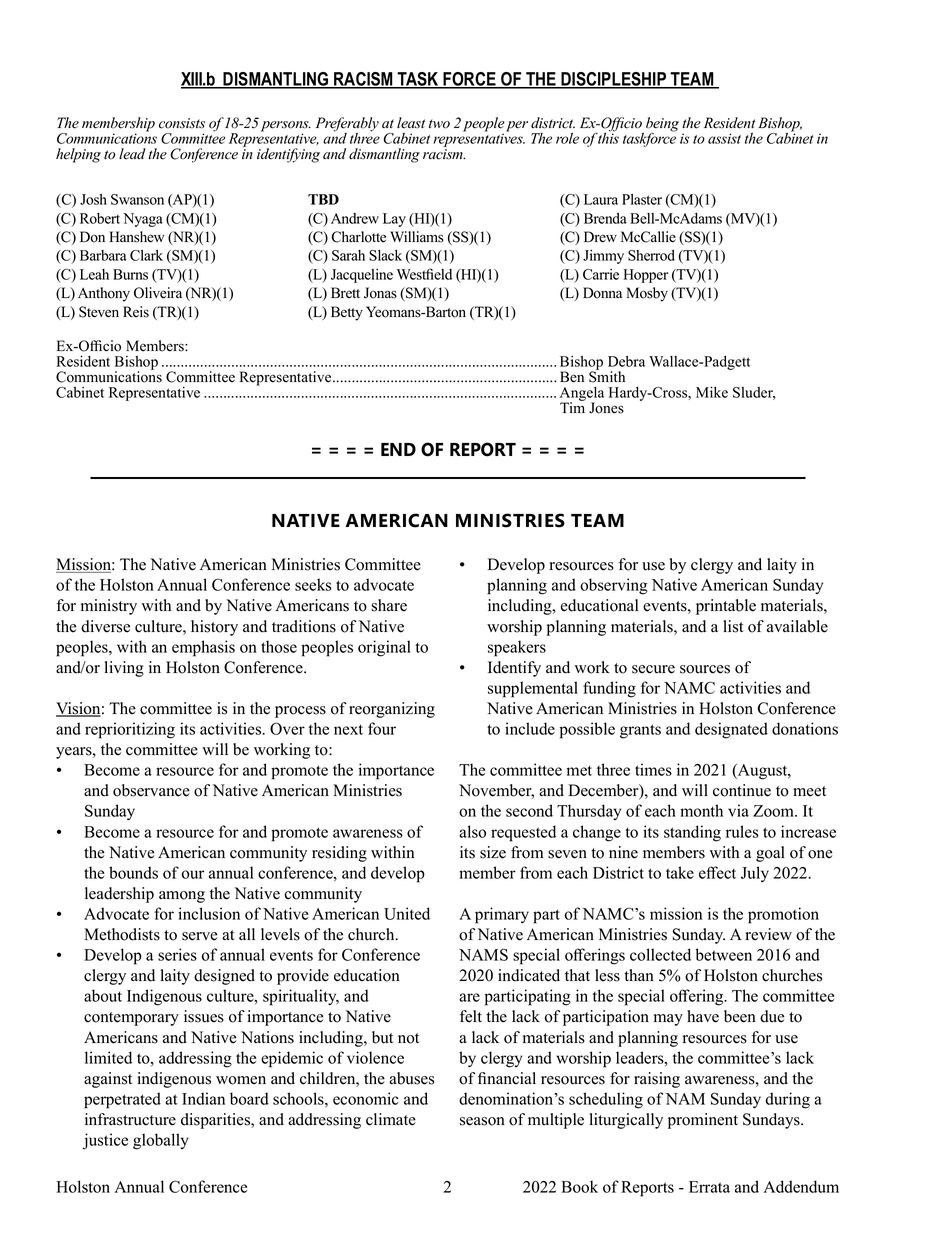 The width and height of the image is (952, 1233). Describe the element at coordinates (439, 124) in the image. I see `two` at that location.
